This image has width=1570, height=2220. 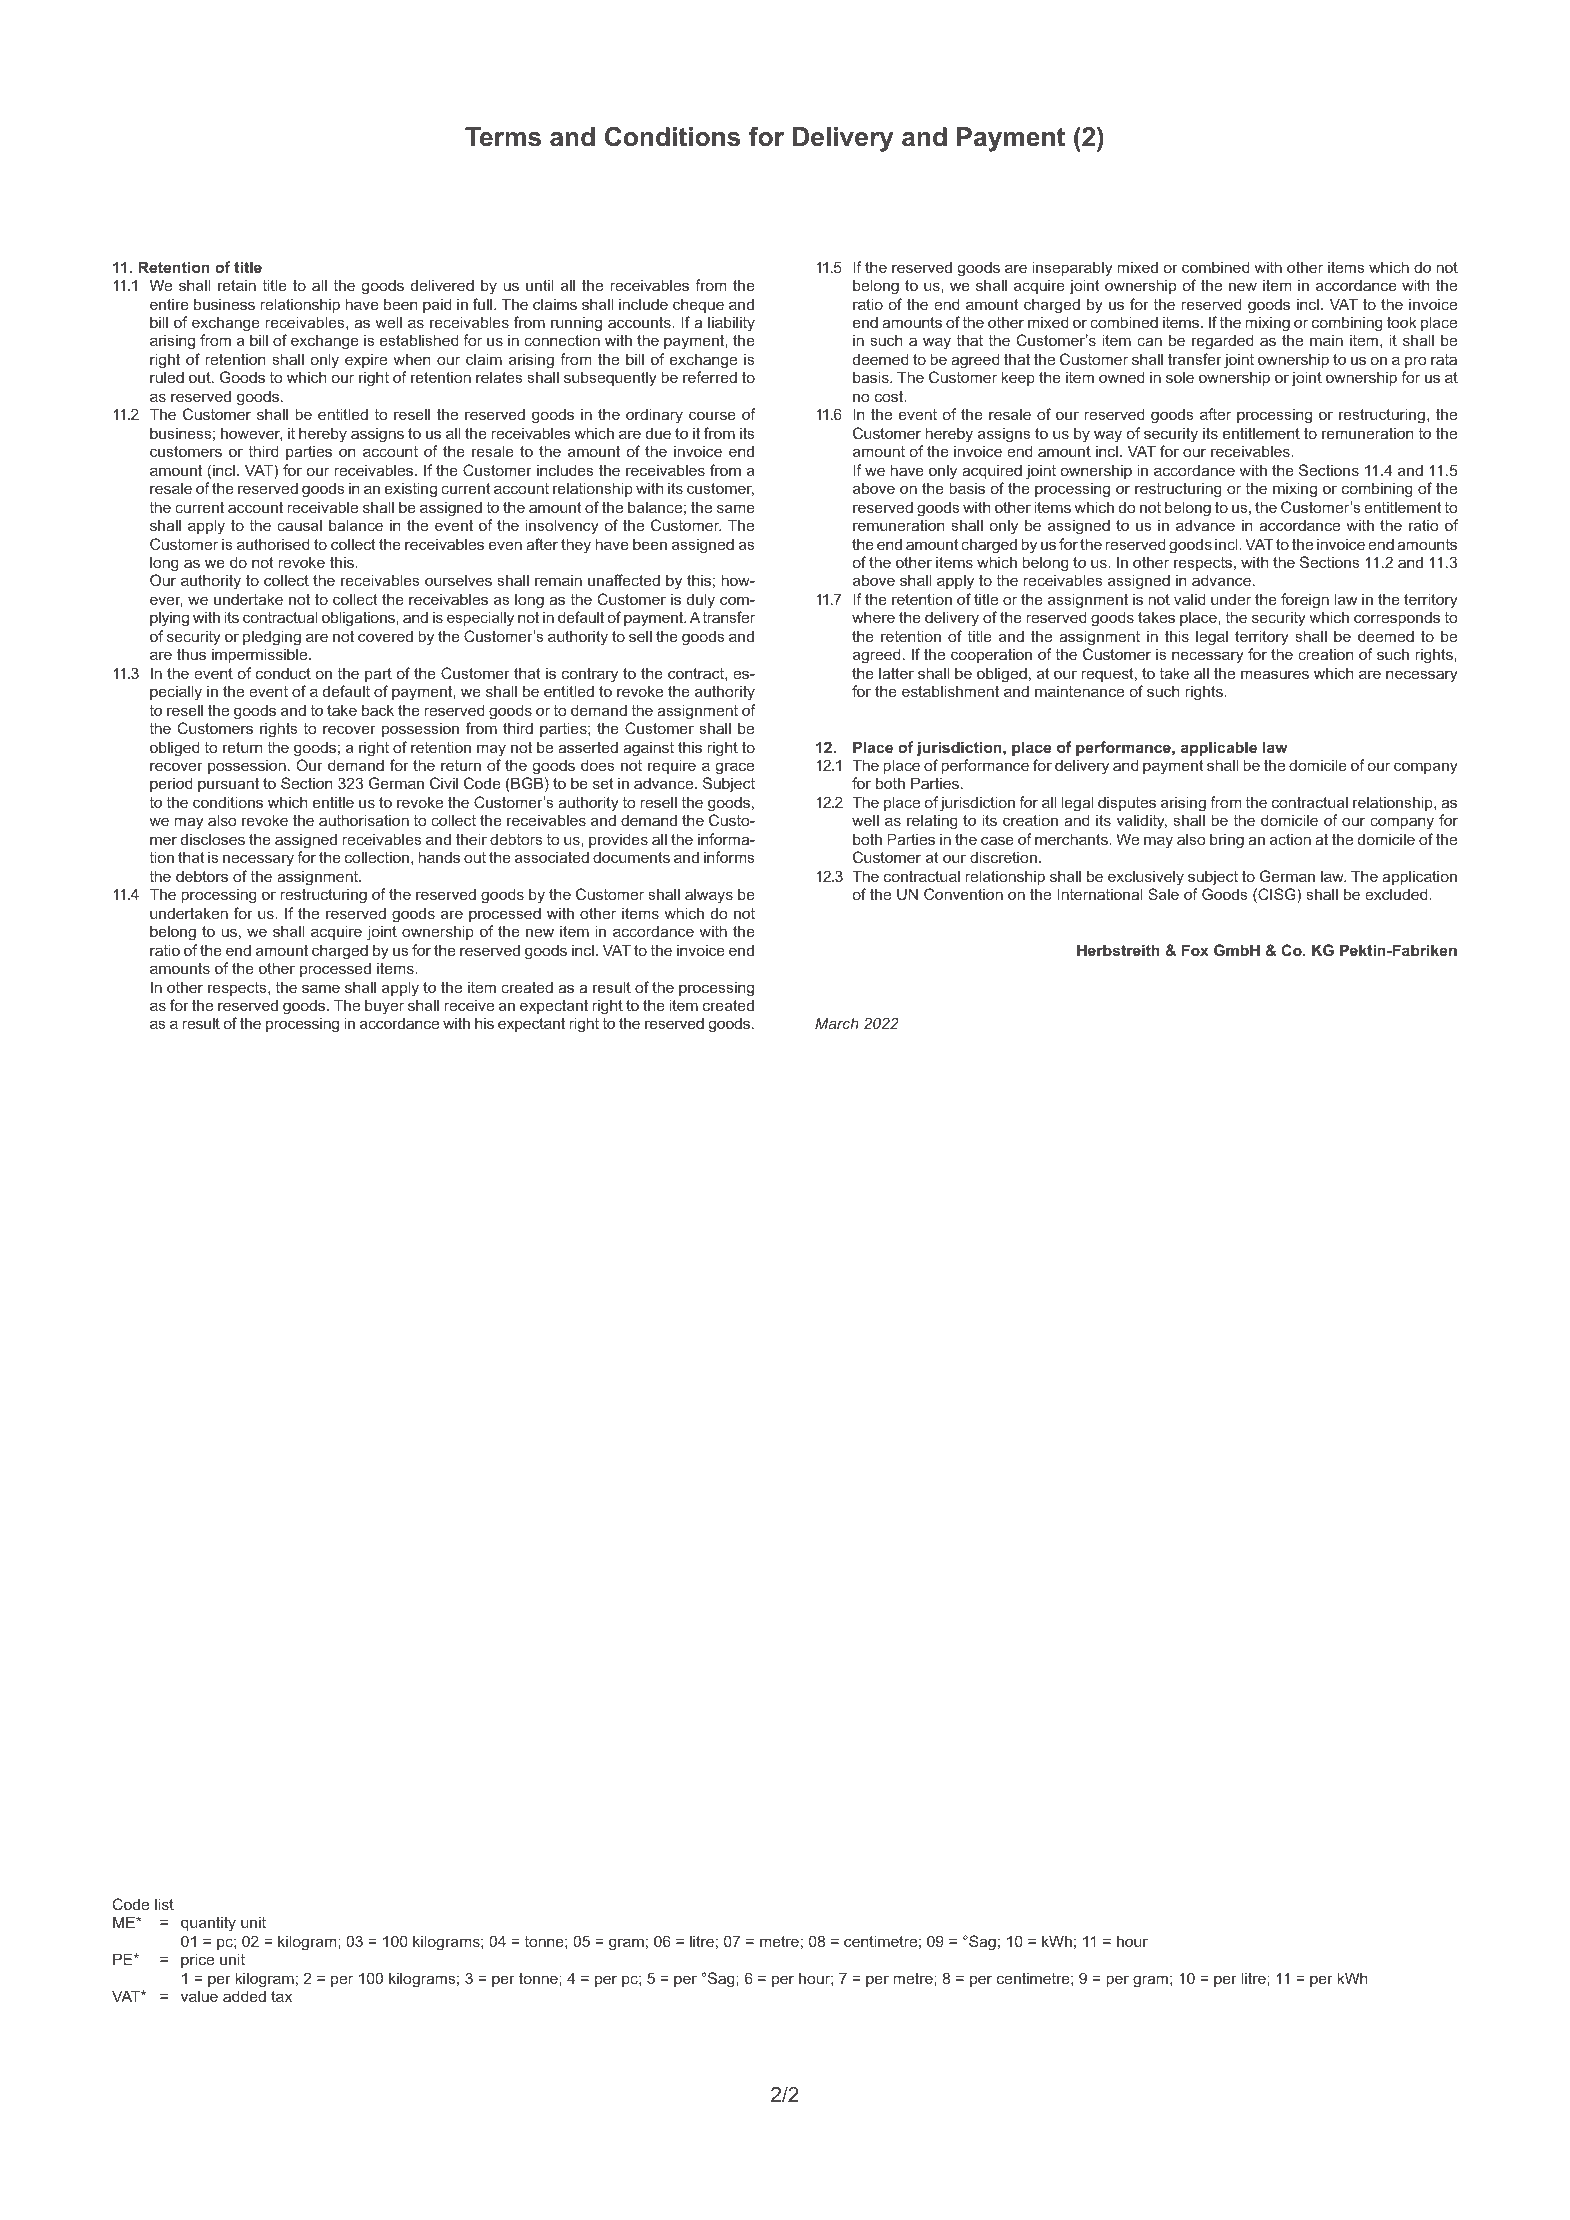 What do you see at coordinates (244, 1996) in the image?
I see `added` at bounding box center [244, 1996].
